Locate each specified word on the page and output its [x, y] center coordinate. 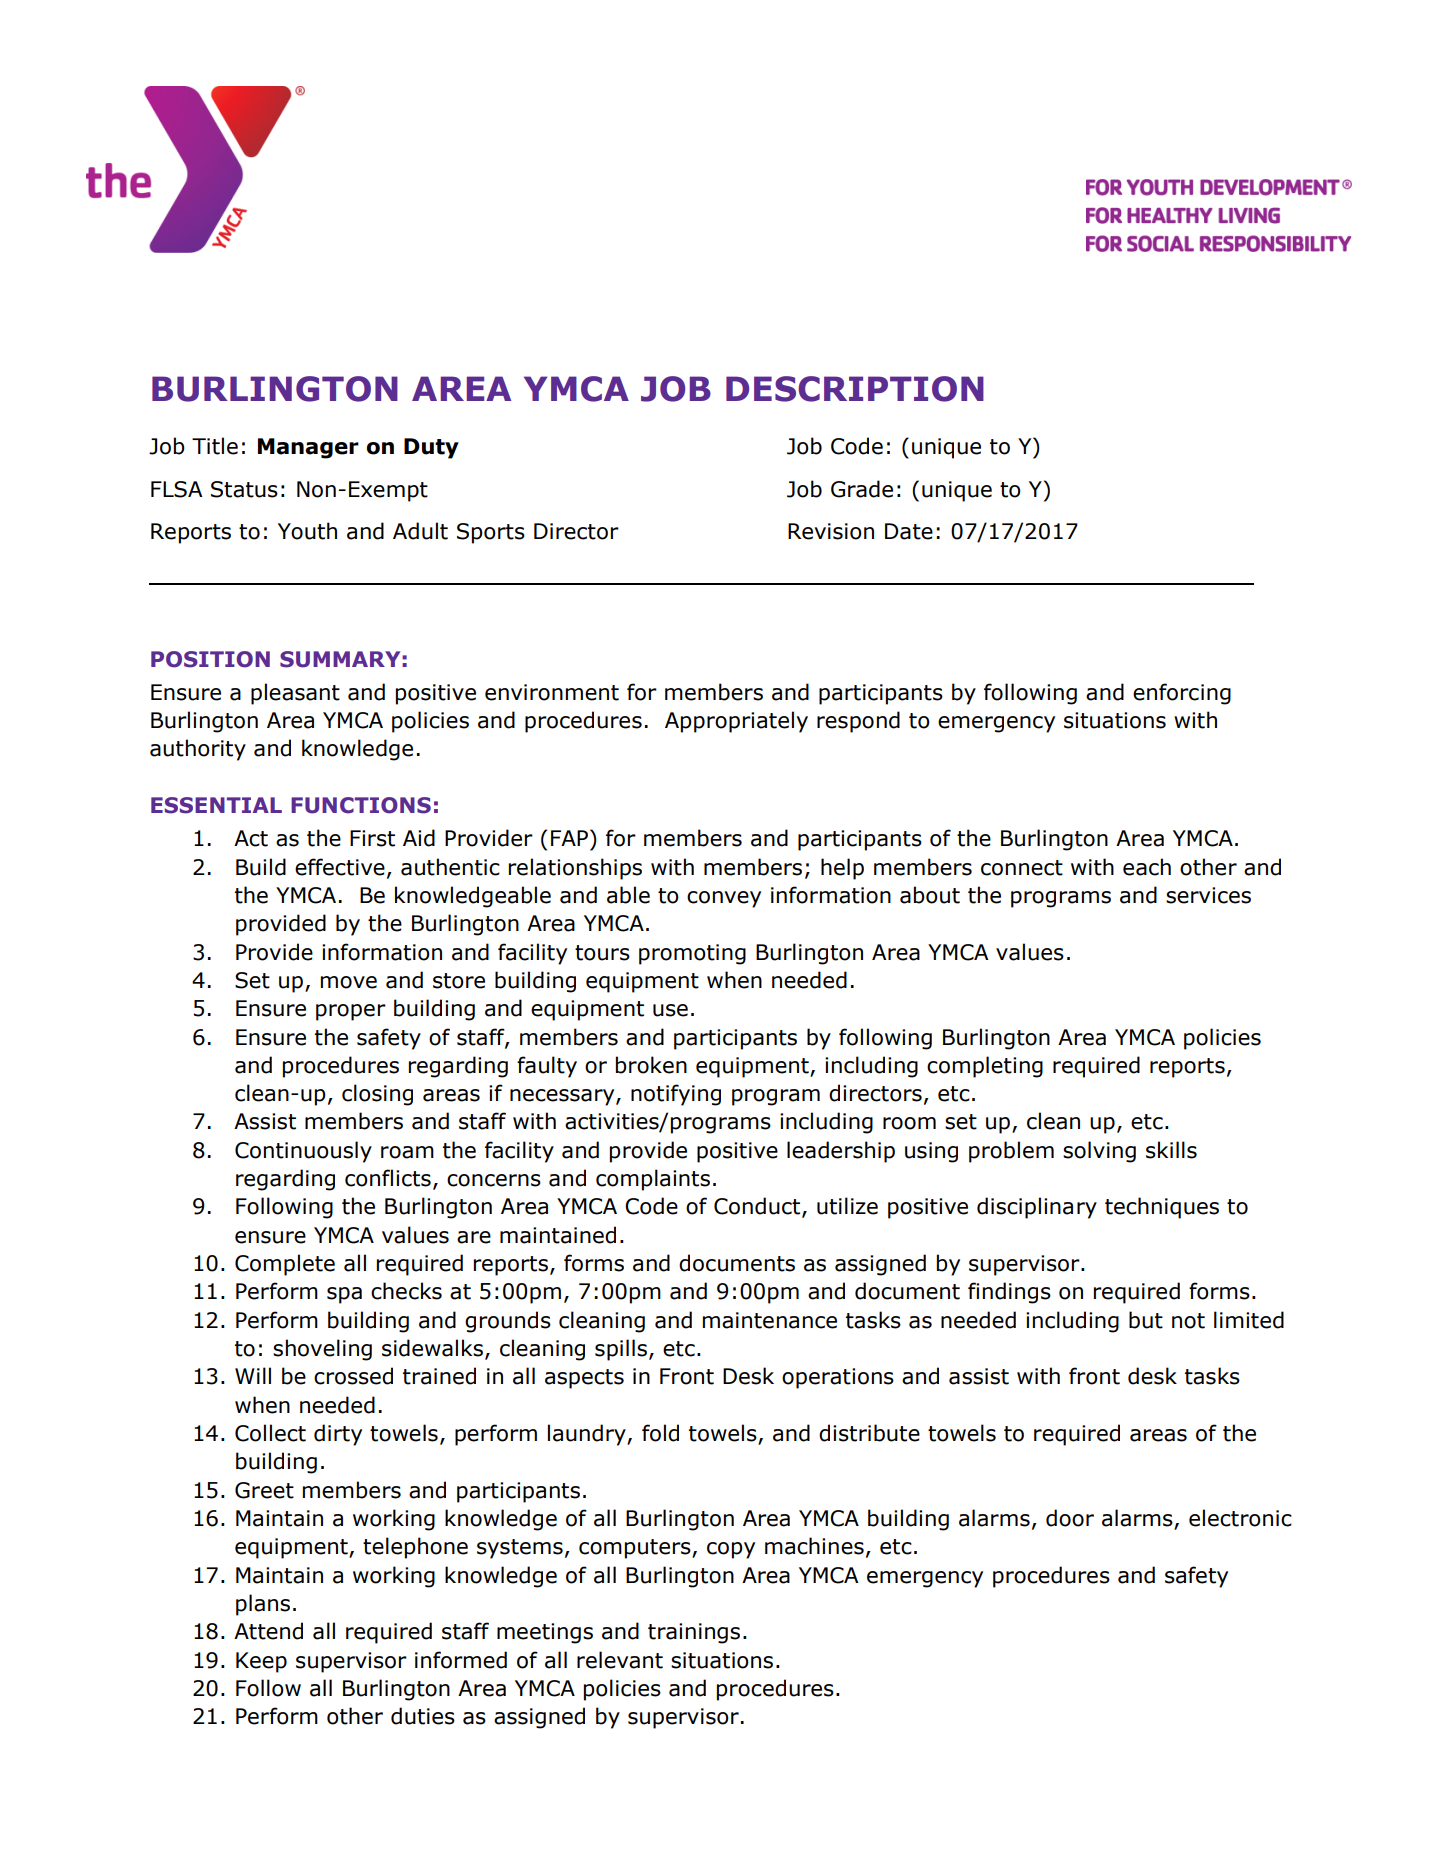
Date [909, 531]
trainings [694, 1633]
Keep [261, 1662]
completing [985, 1067]
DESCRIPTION [855, 389]
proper [351, 1012]
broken [651, 1065]
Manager [308, 448]
